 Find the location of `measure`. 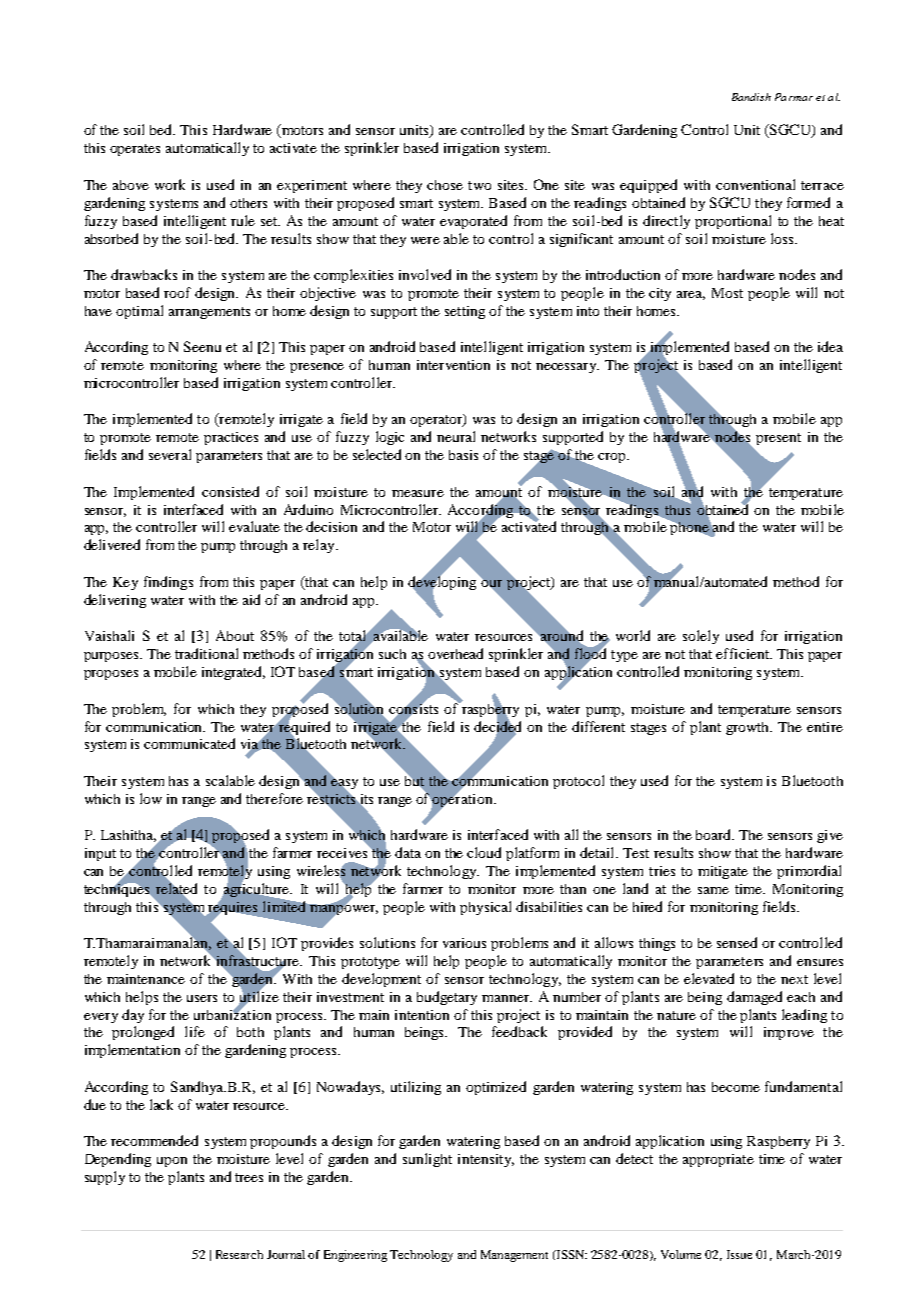

measure is located at coordinates (418, 493).
